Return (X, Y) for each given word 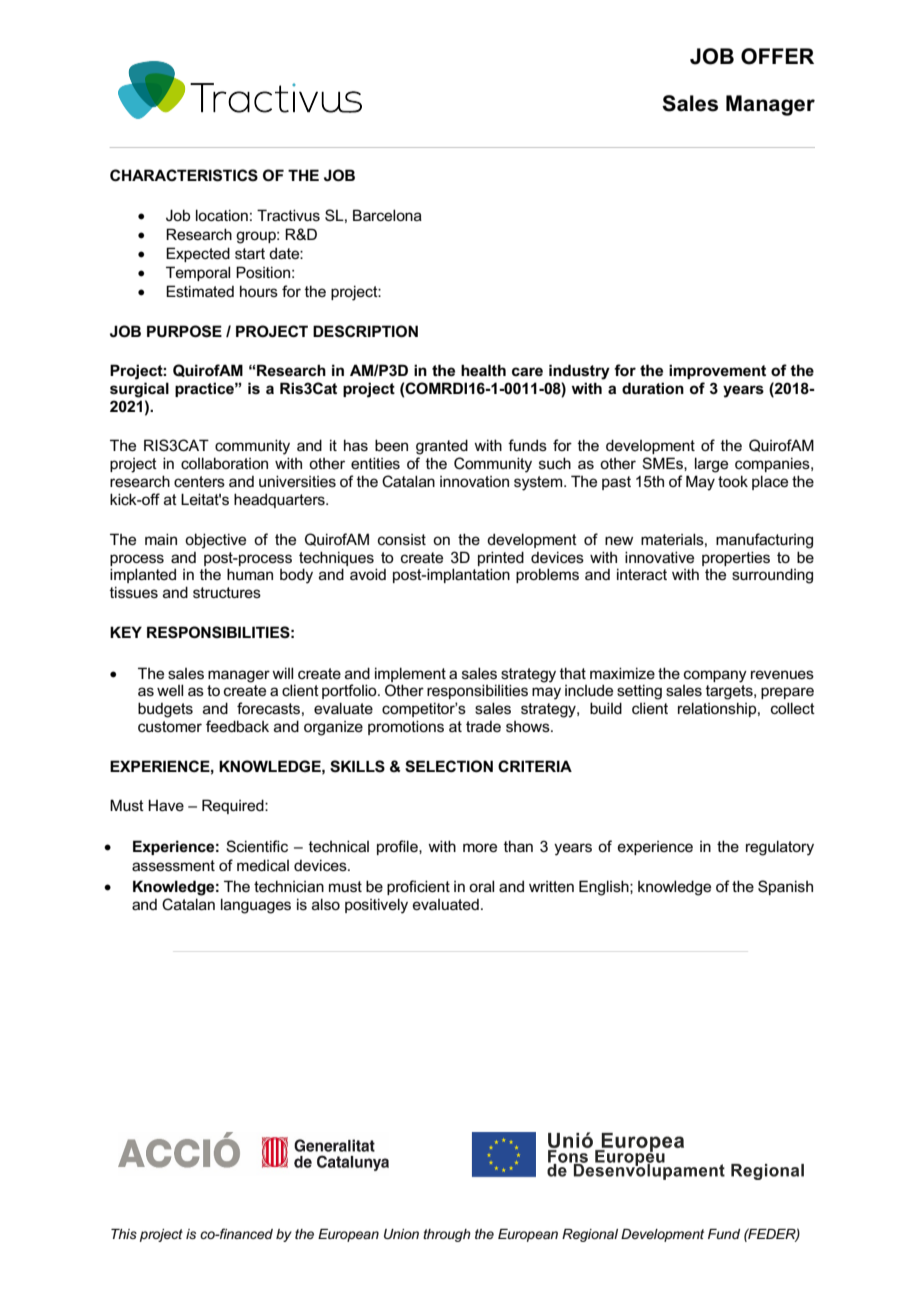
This (124, 1234)
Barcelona (387, 215)
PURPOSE (184, 331)
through (447, 1235)
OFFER (777, 56)
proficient (418, 887)
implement (410, 674)
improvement (717, 371)
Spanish (785, 887)
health (483, 370)
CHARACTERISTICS (184, 175)
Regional (590, 1235)
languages (256, 906)
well (170, 690)
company (715, 676)
